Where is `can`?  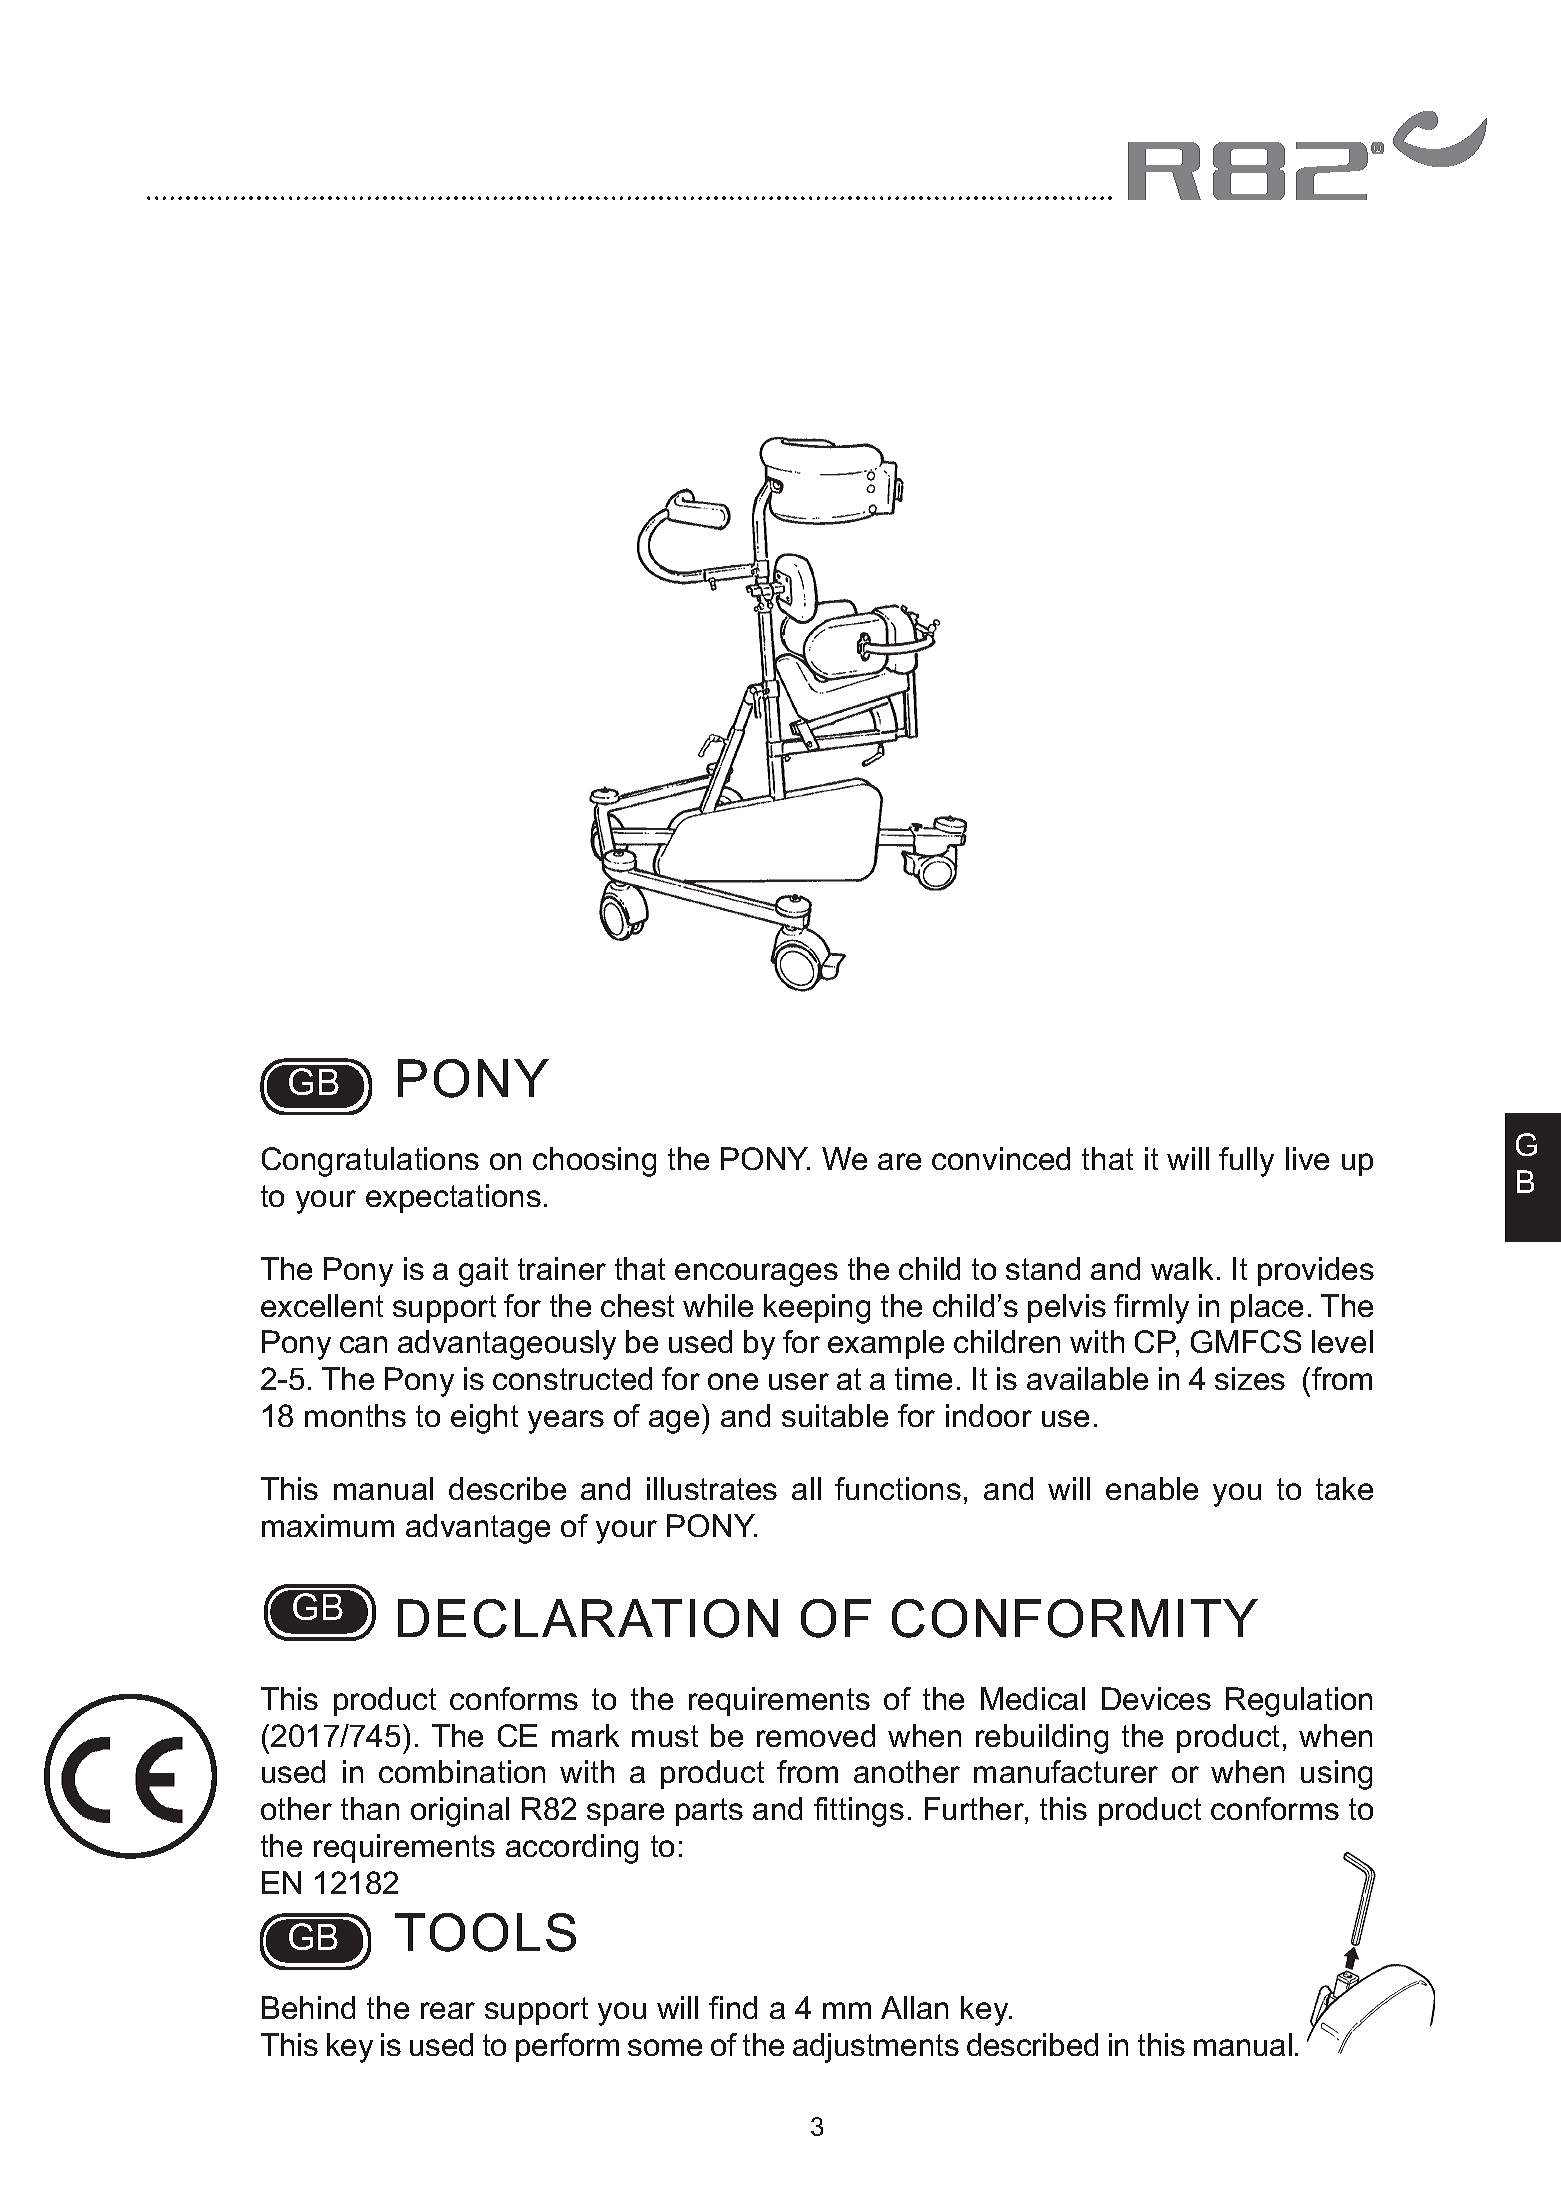
can is located at coordinates (363, 1344).
